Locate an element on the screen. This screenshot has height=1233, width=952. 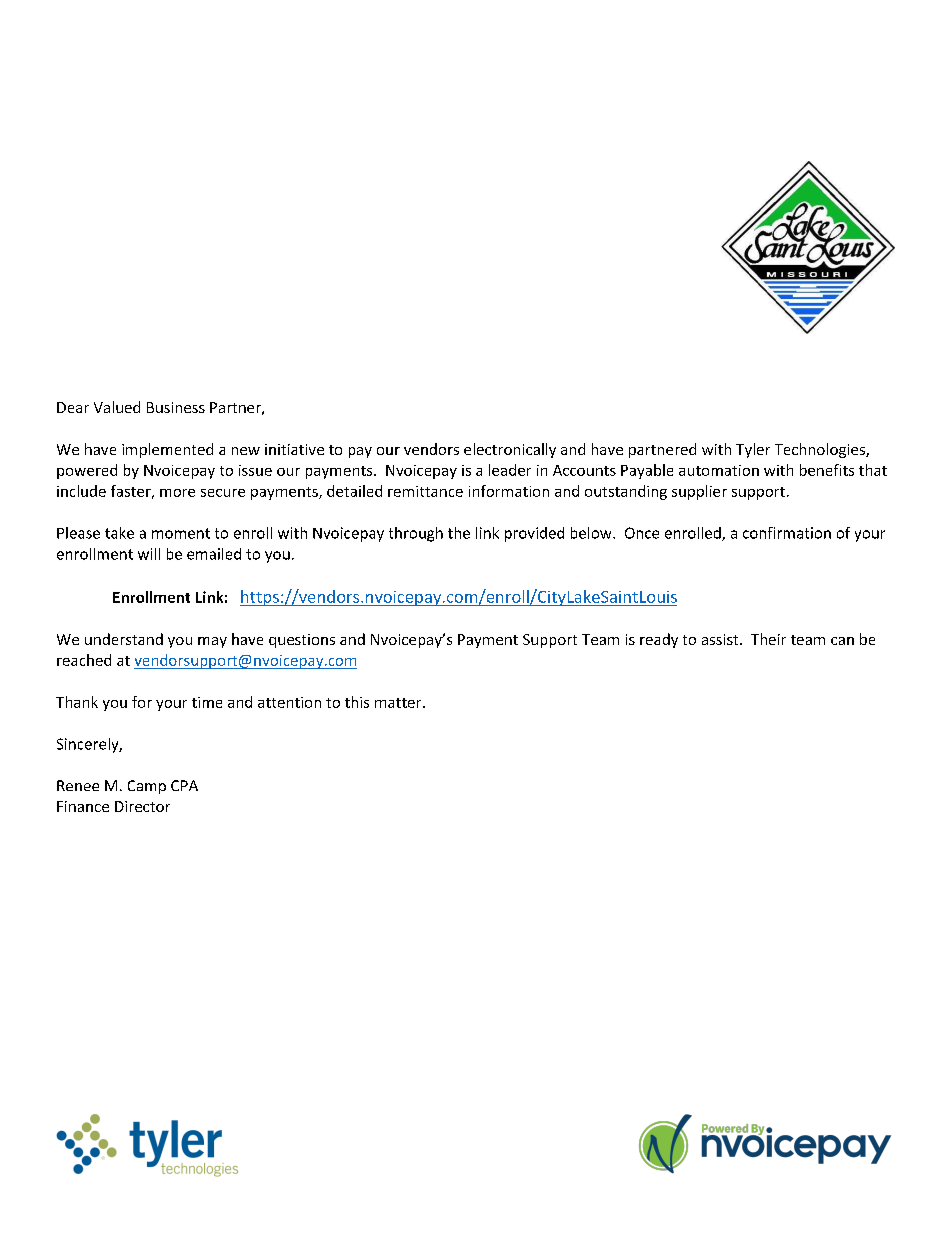
Tyler is located at coordinates (753, 450).
